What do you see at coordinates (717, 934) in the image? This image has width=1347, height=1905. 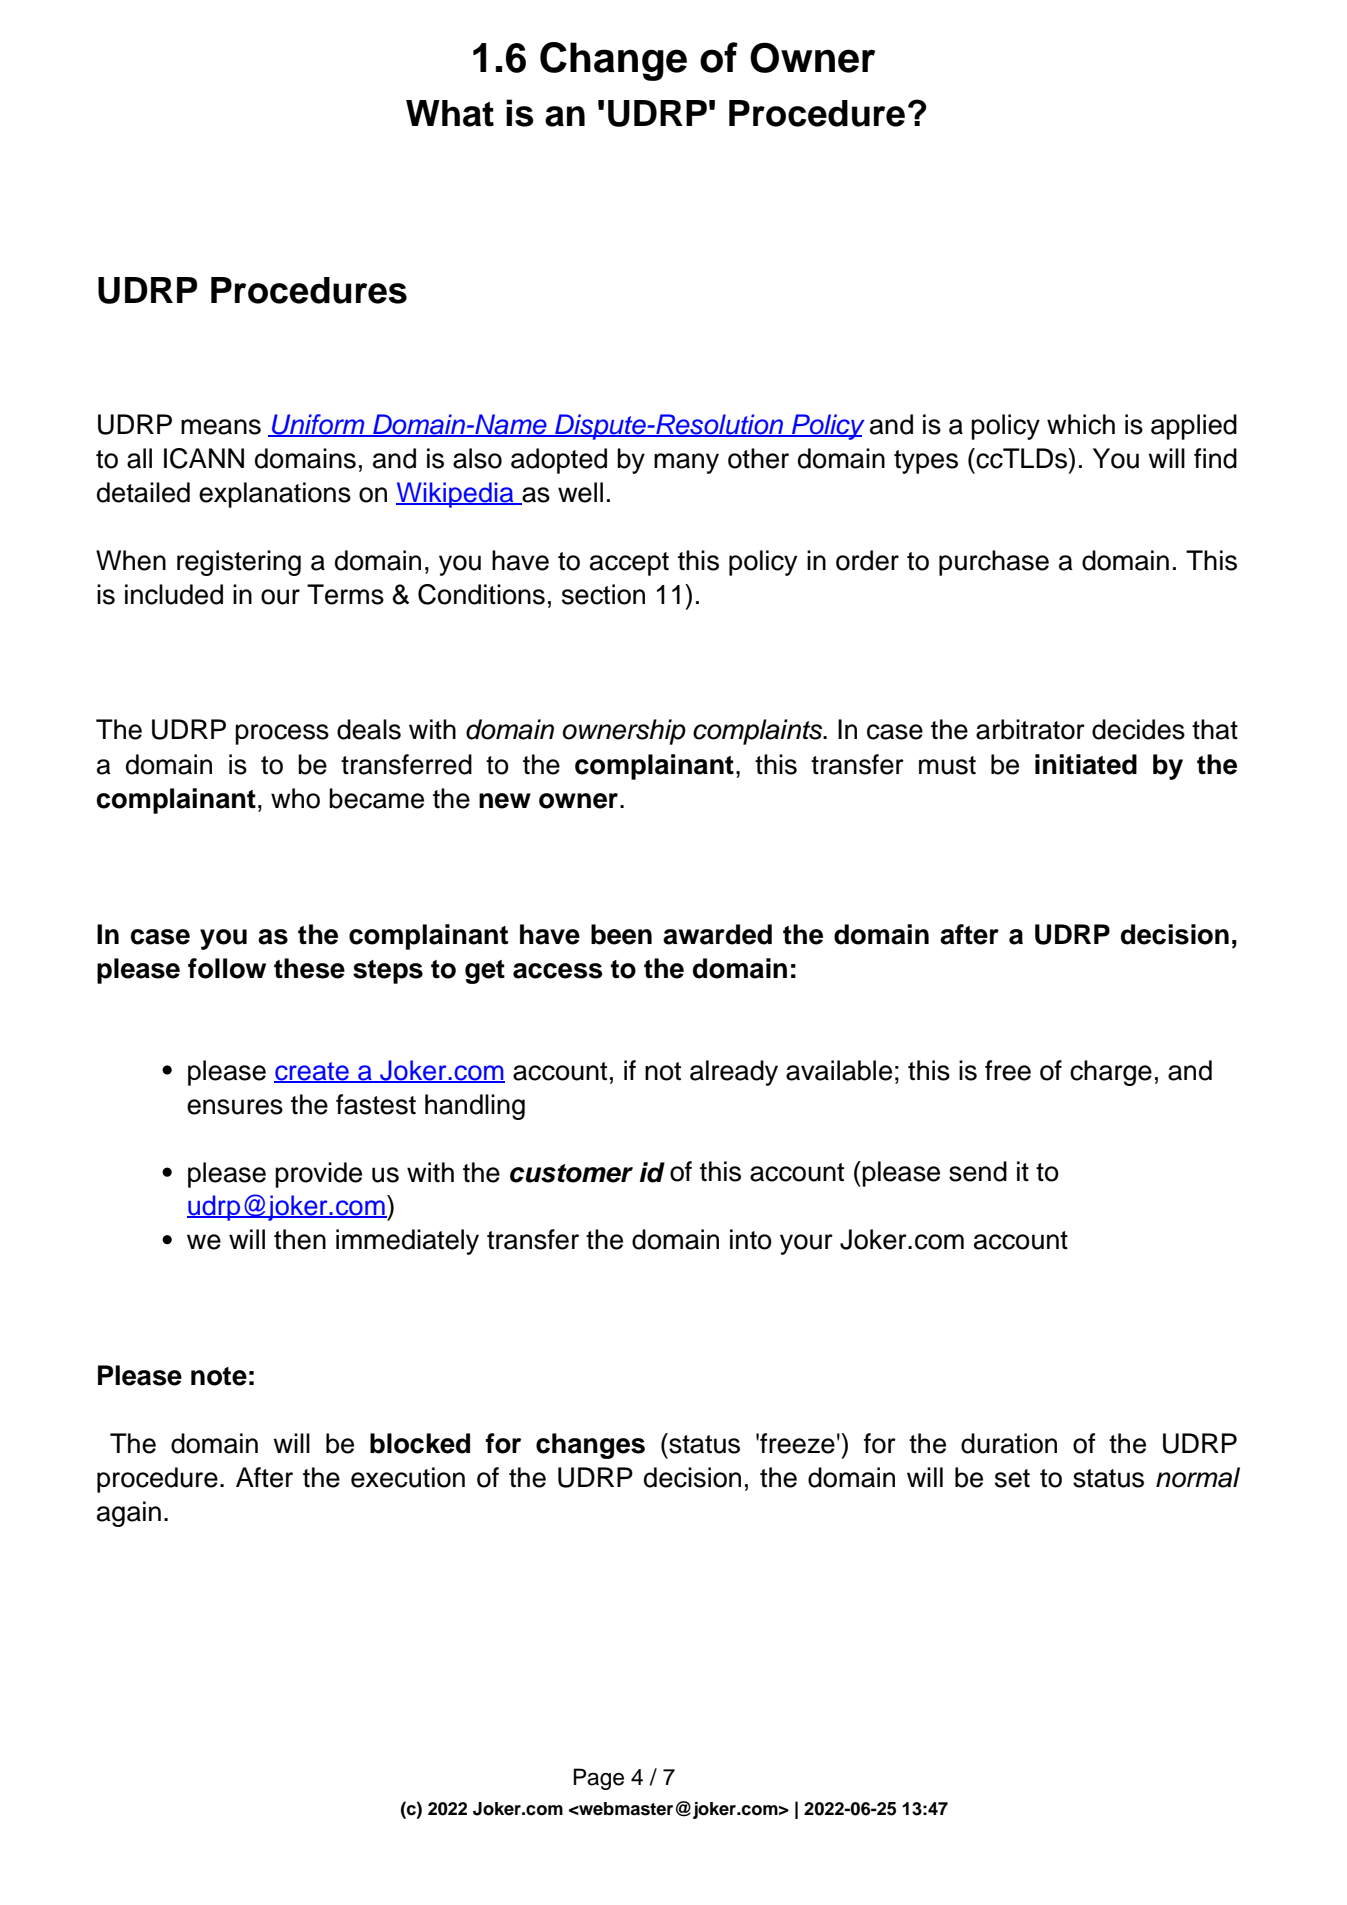 I see `awarded` at bounding box center [717, 934].
